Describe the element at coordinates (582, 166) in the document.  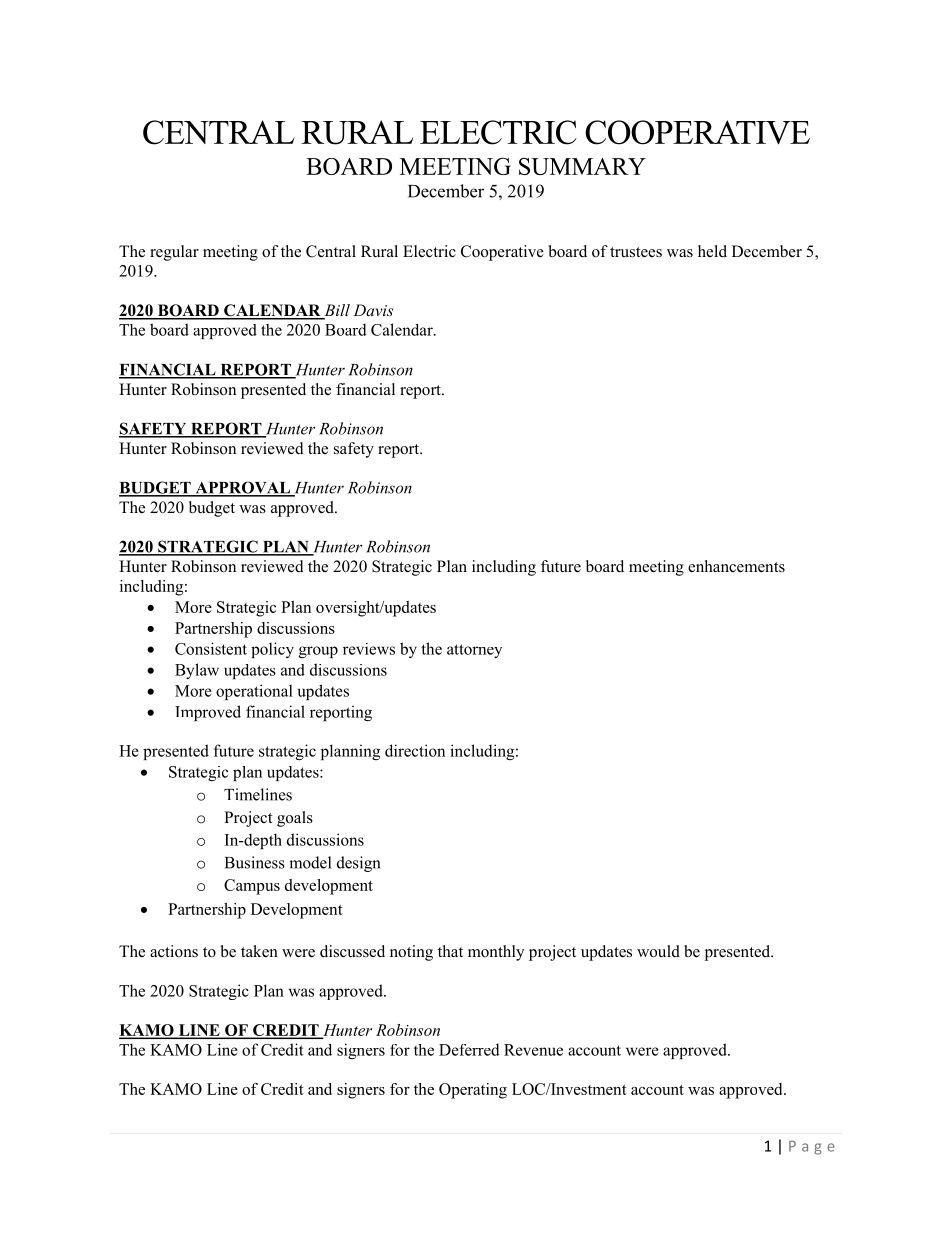
I see `SUMMARY` at that location.
